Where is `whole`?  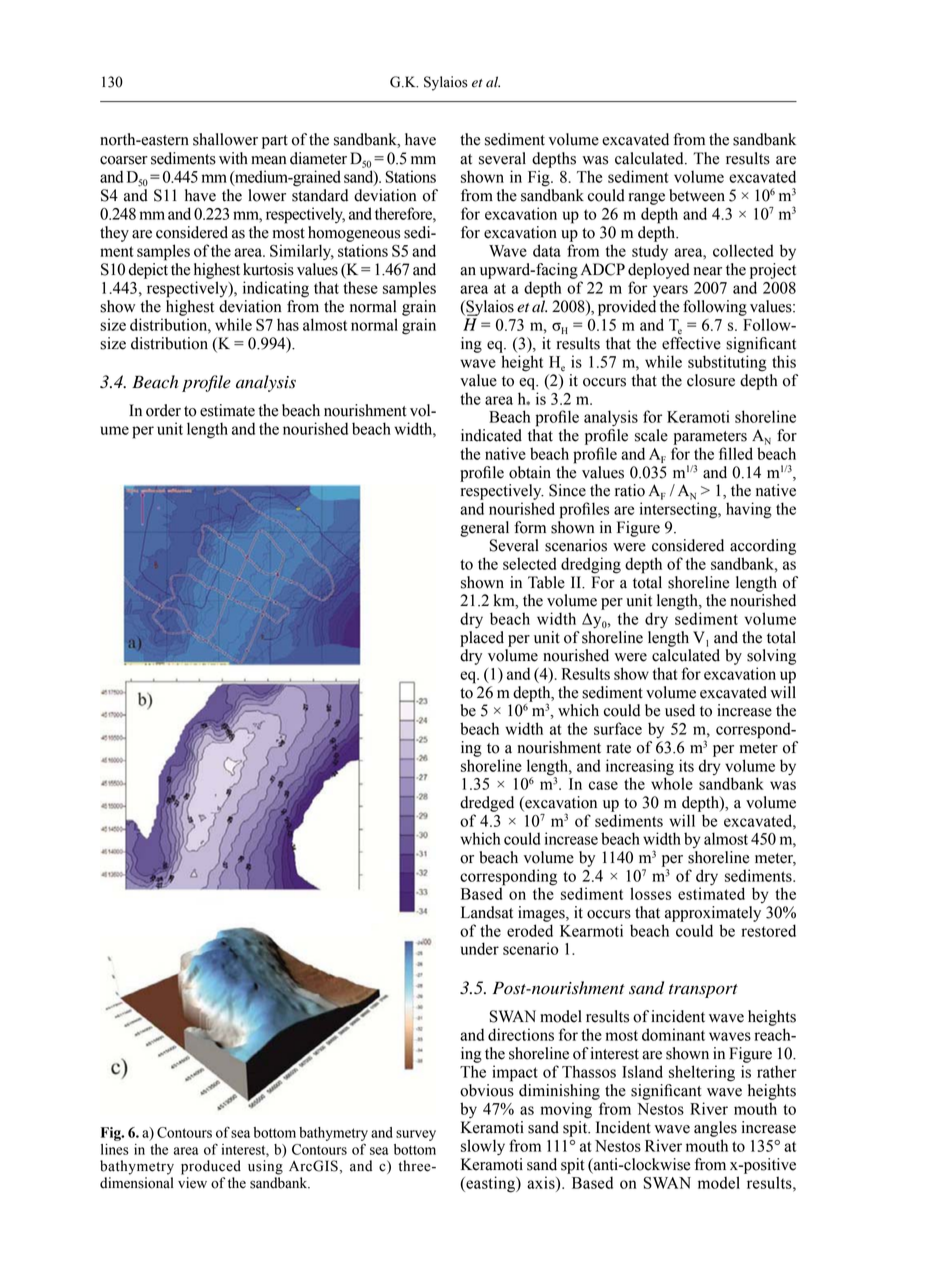 whole is located at coordinates (672, 782).
